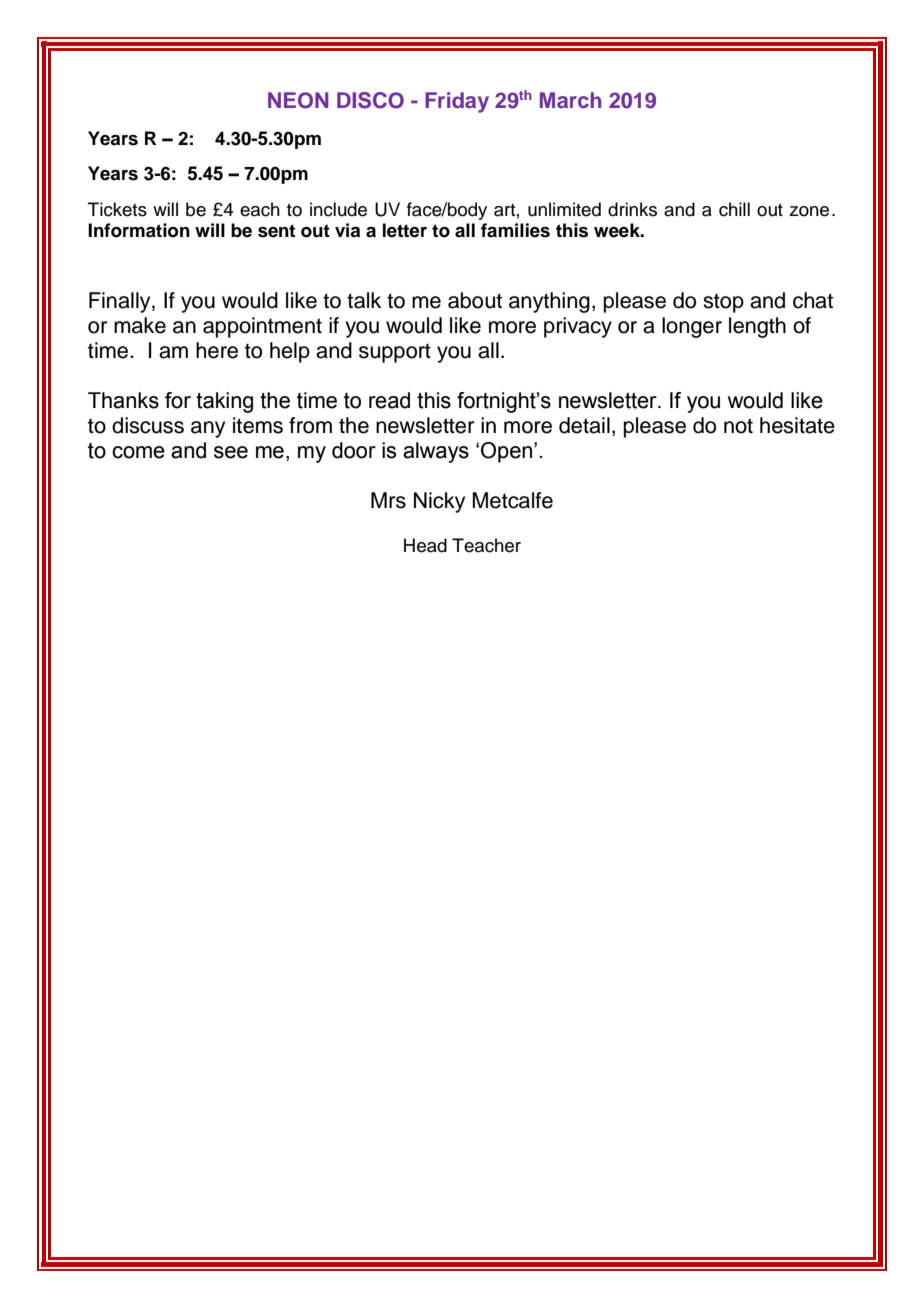 The image size is (924, 1308). Describe the element at coordinates (425, 545) in the screenshot. I see `Head` at that location.
